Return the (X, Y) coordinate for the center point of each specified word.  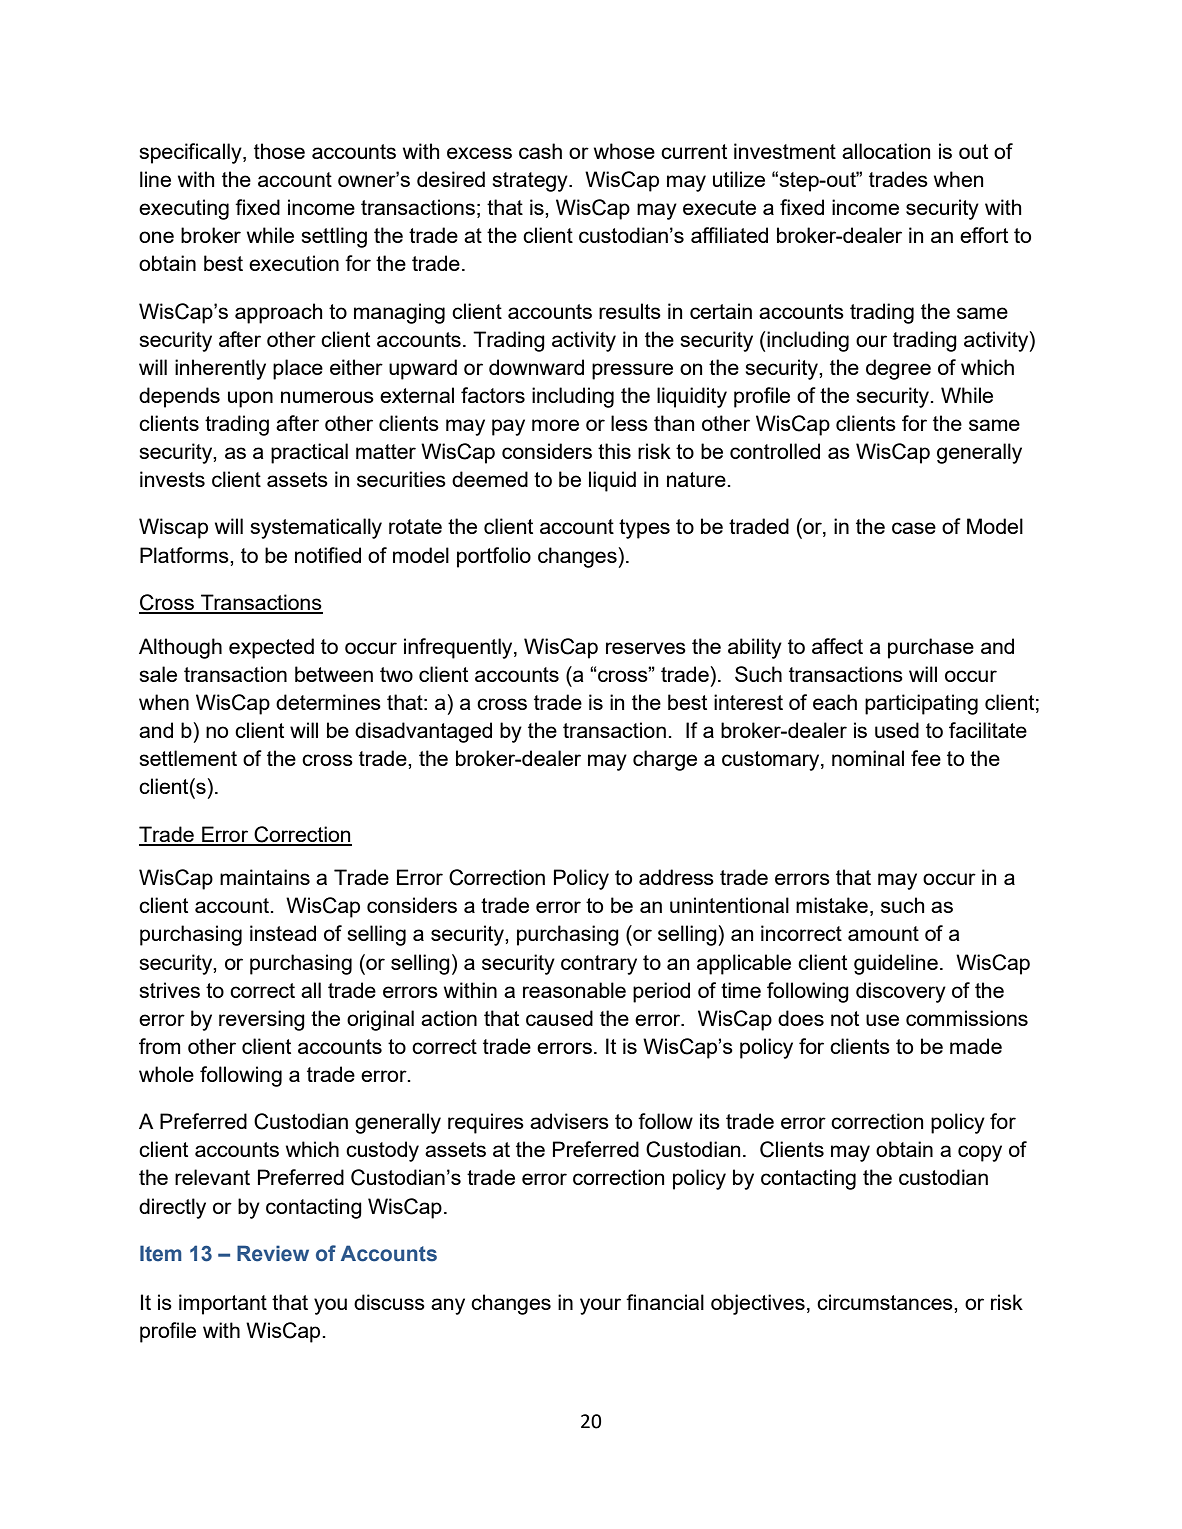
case (914, 528)
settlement (188, 758)
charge (665, 760)
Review (273, 1253)
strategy (531, 182)
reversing (262, 1020)
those (279, 151)
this (614, 451)
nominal (868, 758)
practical (309, 453)
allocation (886, 151)
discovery (901, 992)
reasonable (574, 990)
